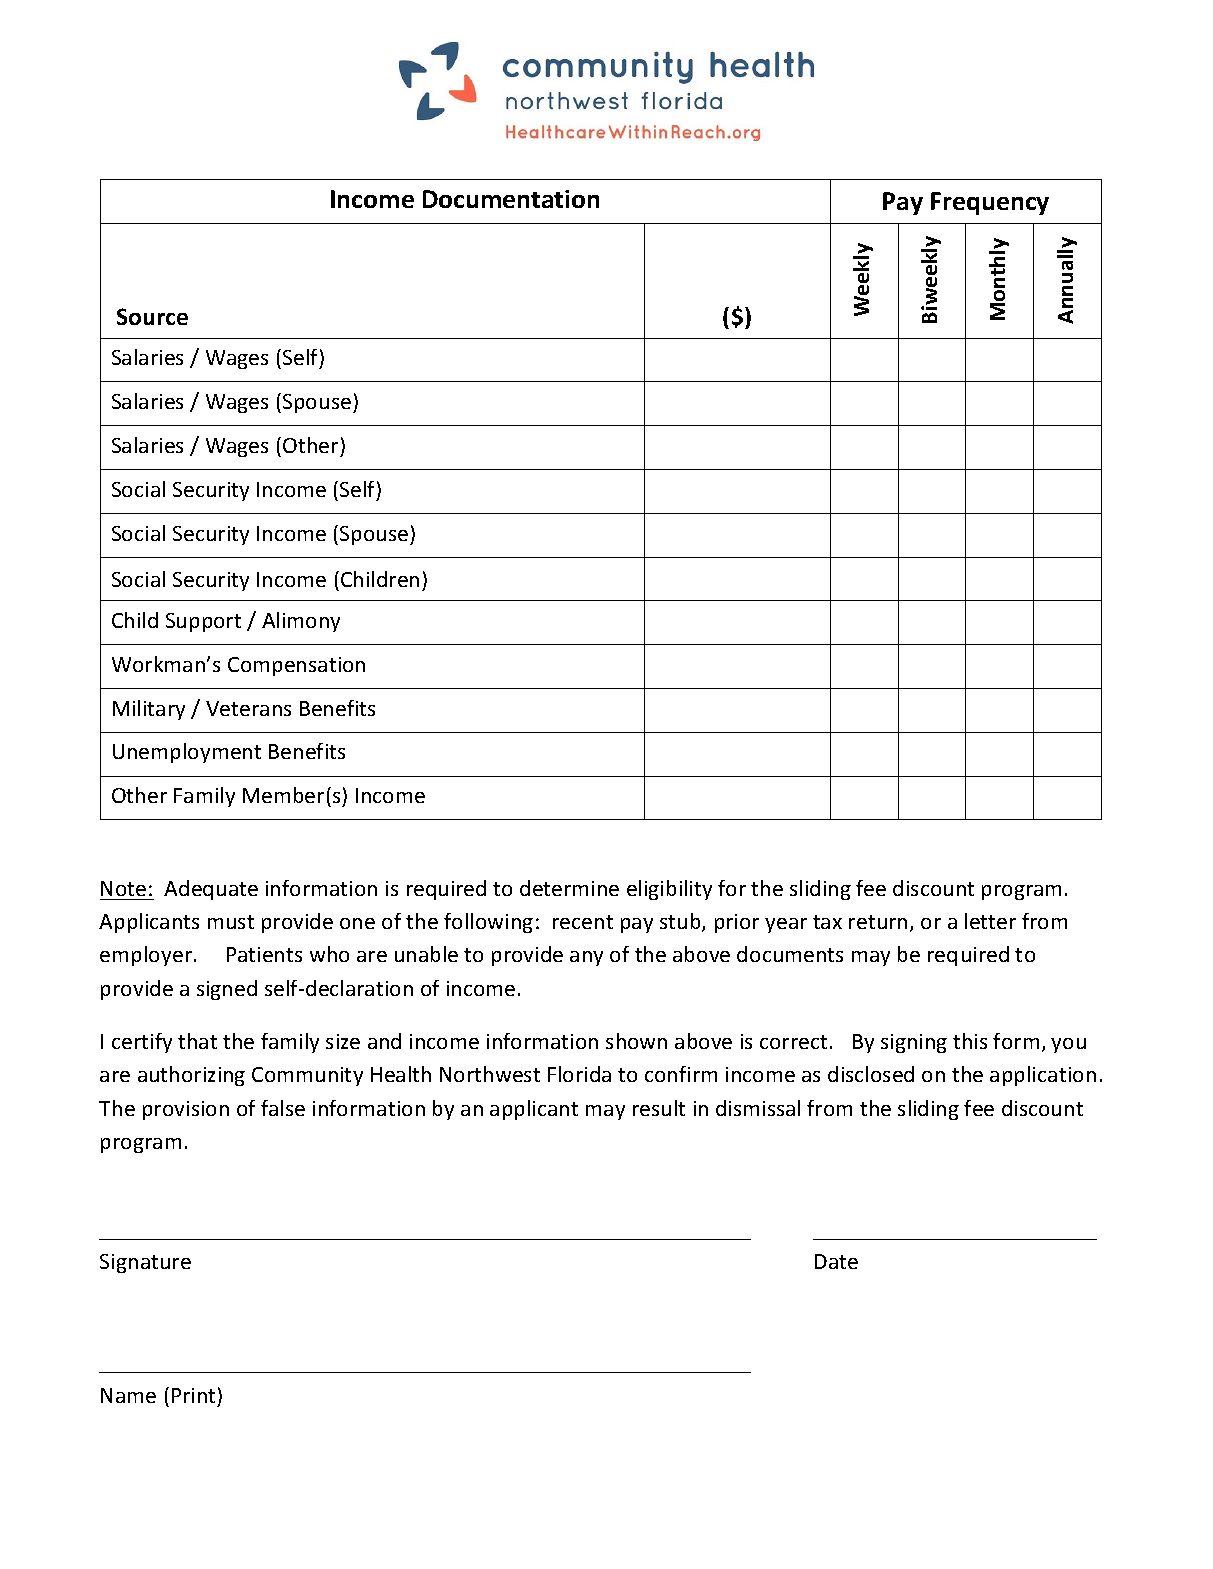 The image size is (1213, 1569). Describe the element at coordinates (152, 316) in the document. I see `Source` at that location.
